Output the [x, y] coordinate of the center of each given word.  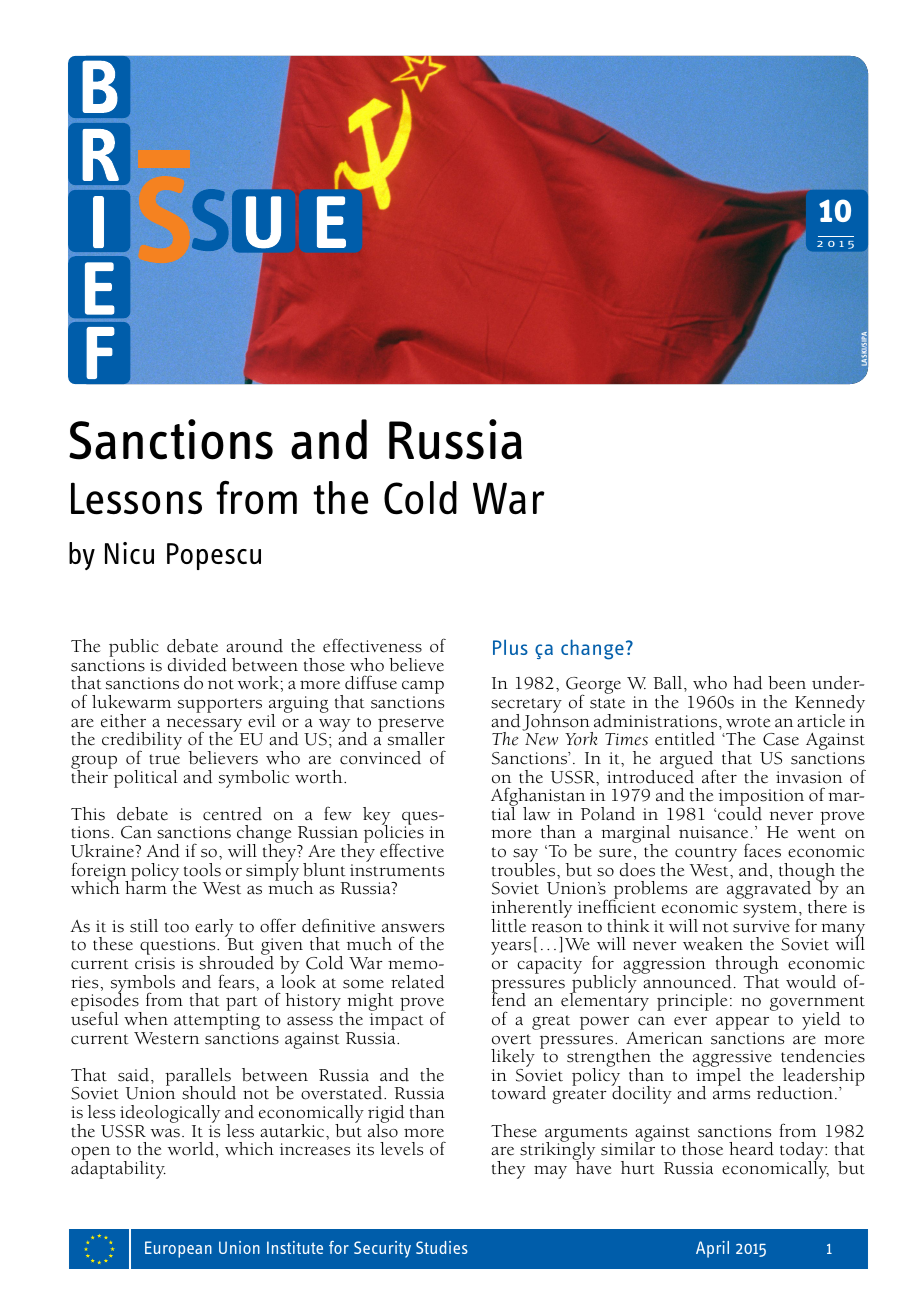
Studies [442, 1247]
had [747, 683]
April [712, 1249]
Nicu [129, 553]
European [178, 1249]
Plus [510, 647]
